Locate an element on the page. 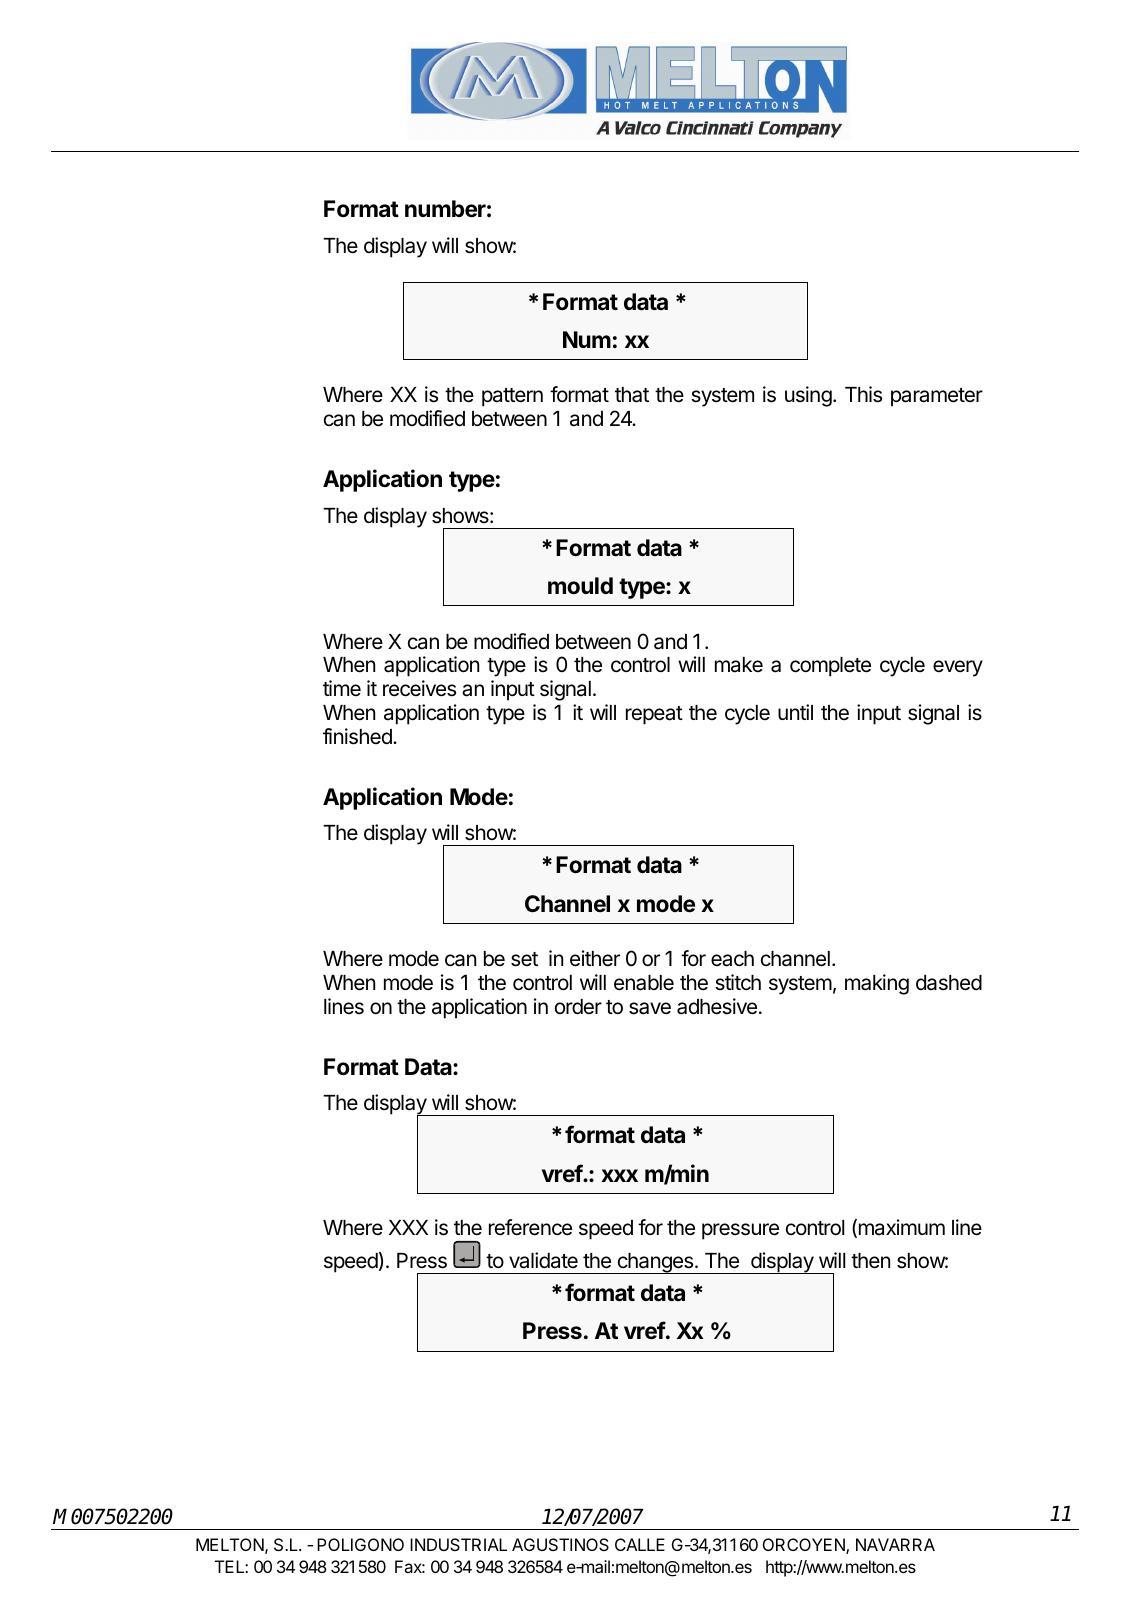  making is located at coordinates (877, 984).
